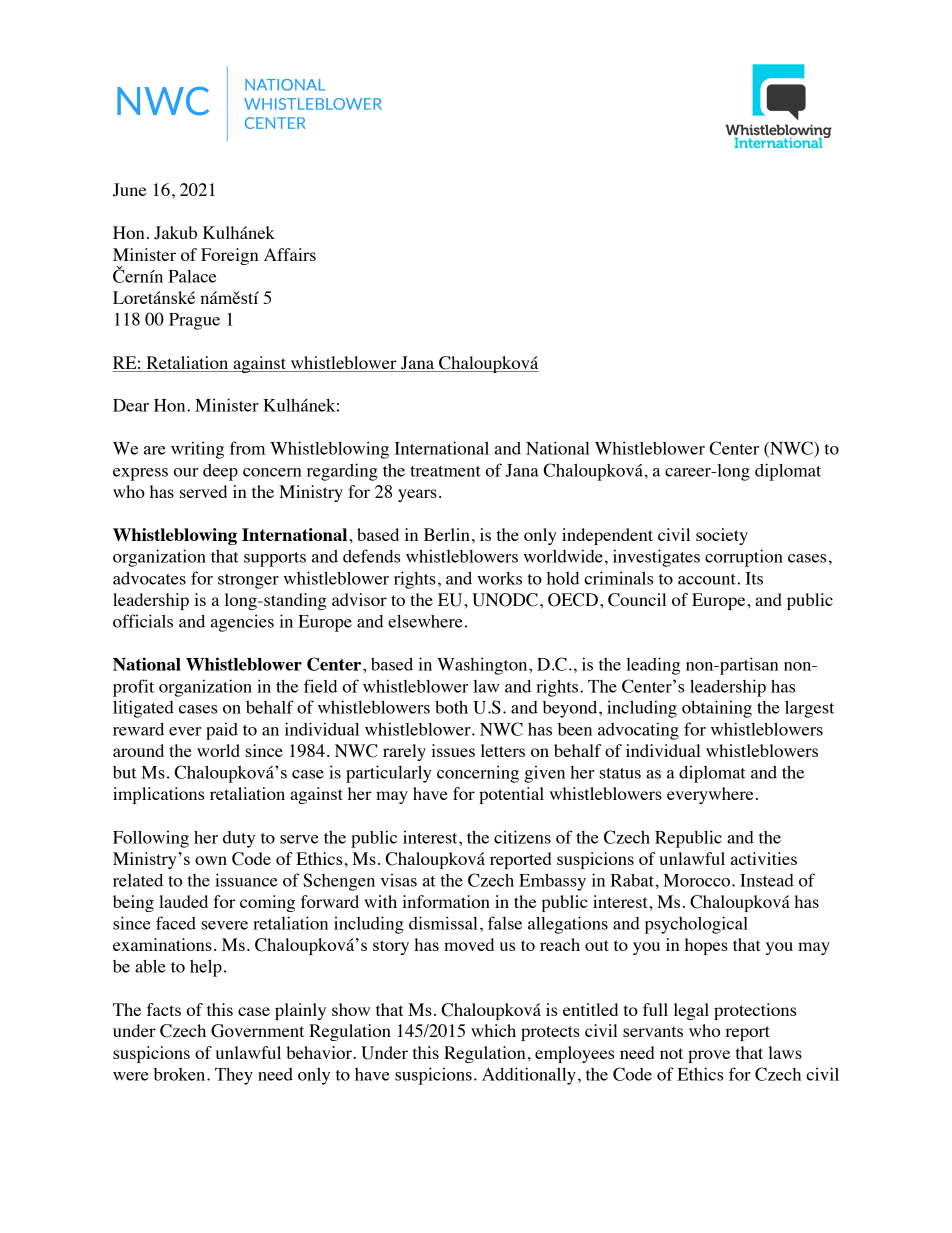 The width and height of the page is (952, 1233). What do you see at coordinates (211, 860) in the page?
I see `own` at bounding box center [211, 860].
